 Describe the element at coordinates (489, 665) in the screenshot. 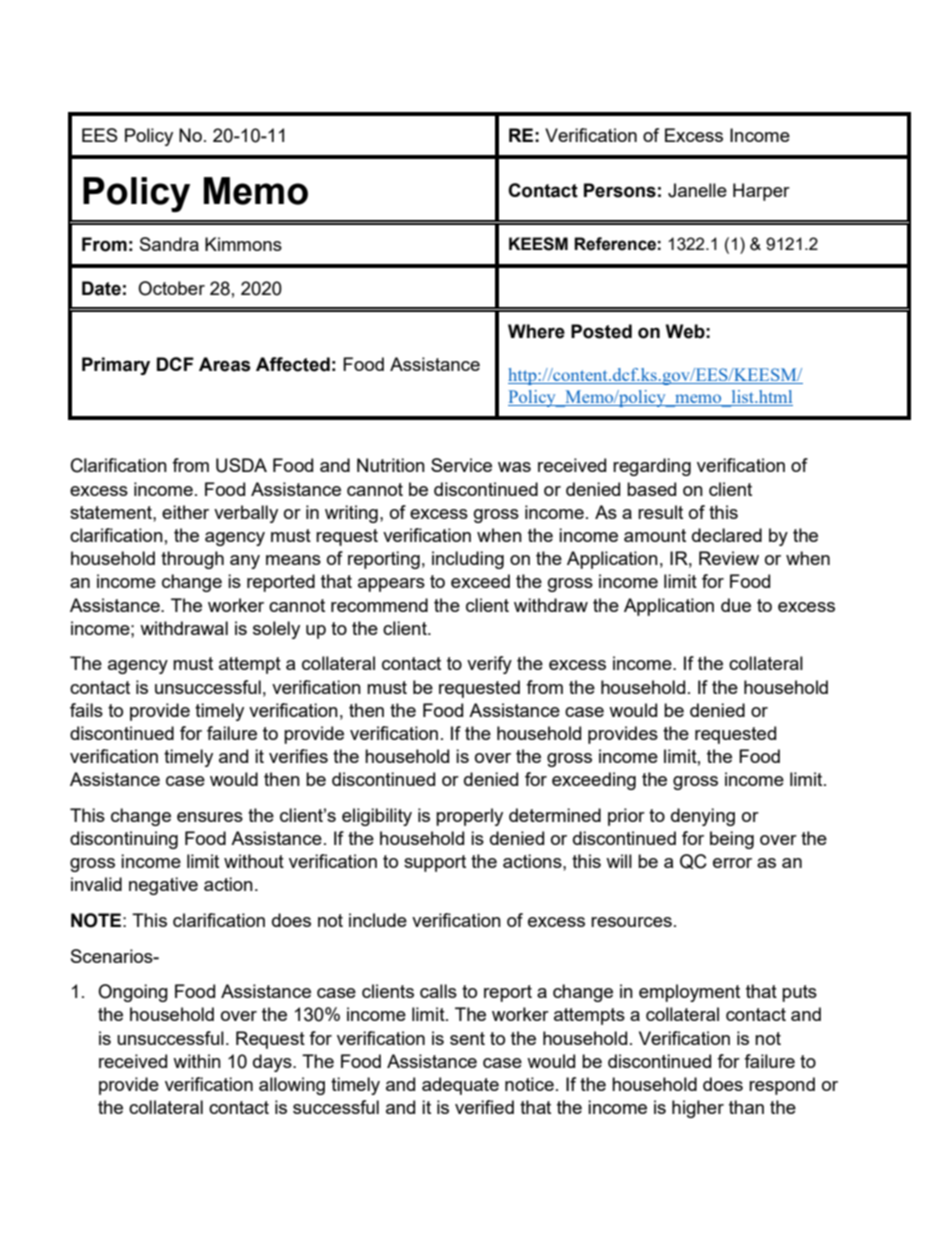

I see `verify` at that location.
